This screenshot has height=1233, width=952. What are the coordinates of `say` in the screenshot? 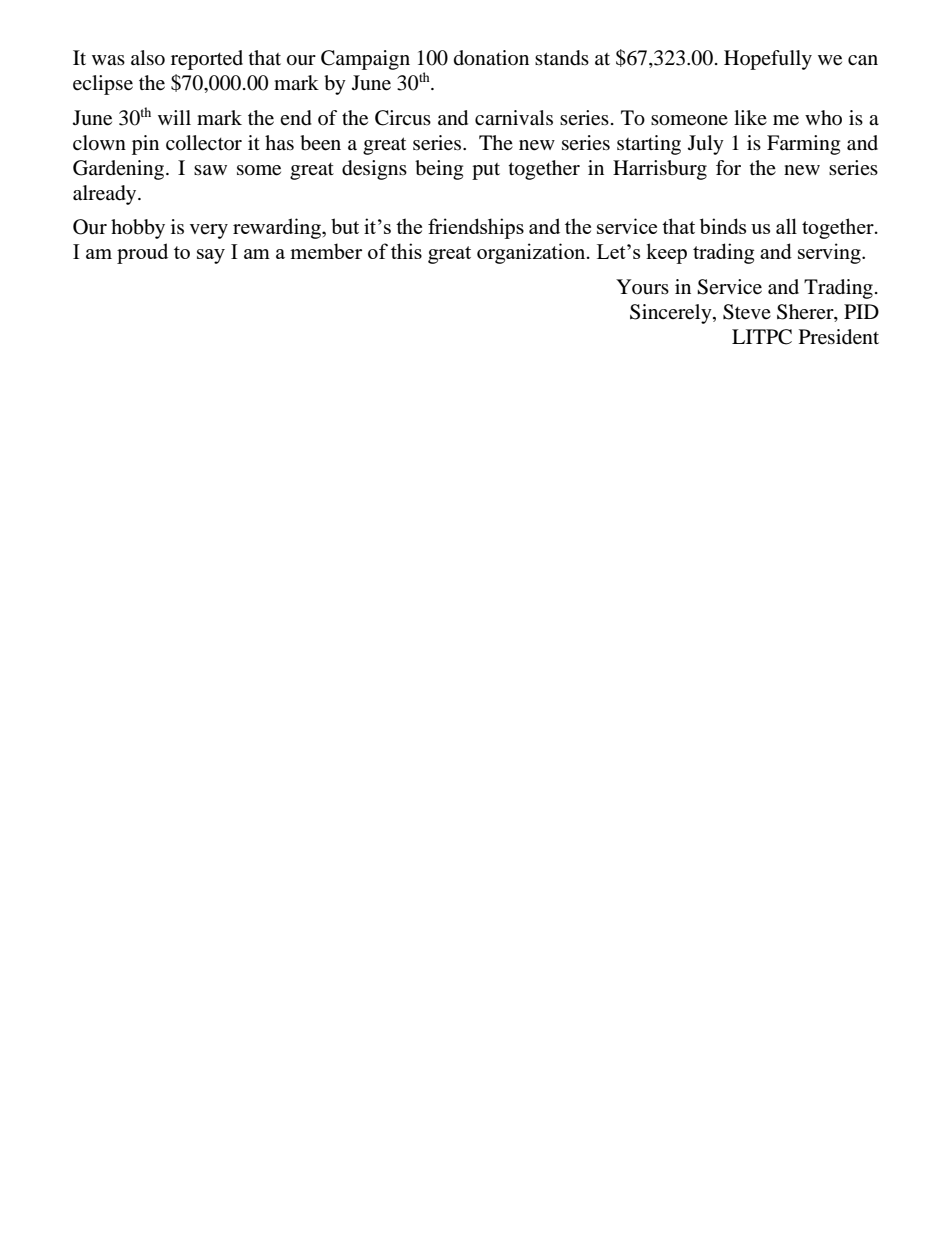 It's located at (211, 256).
